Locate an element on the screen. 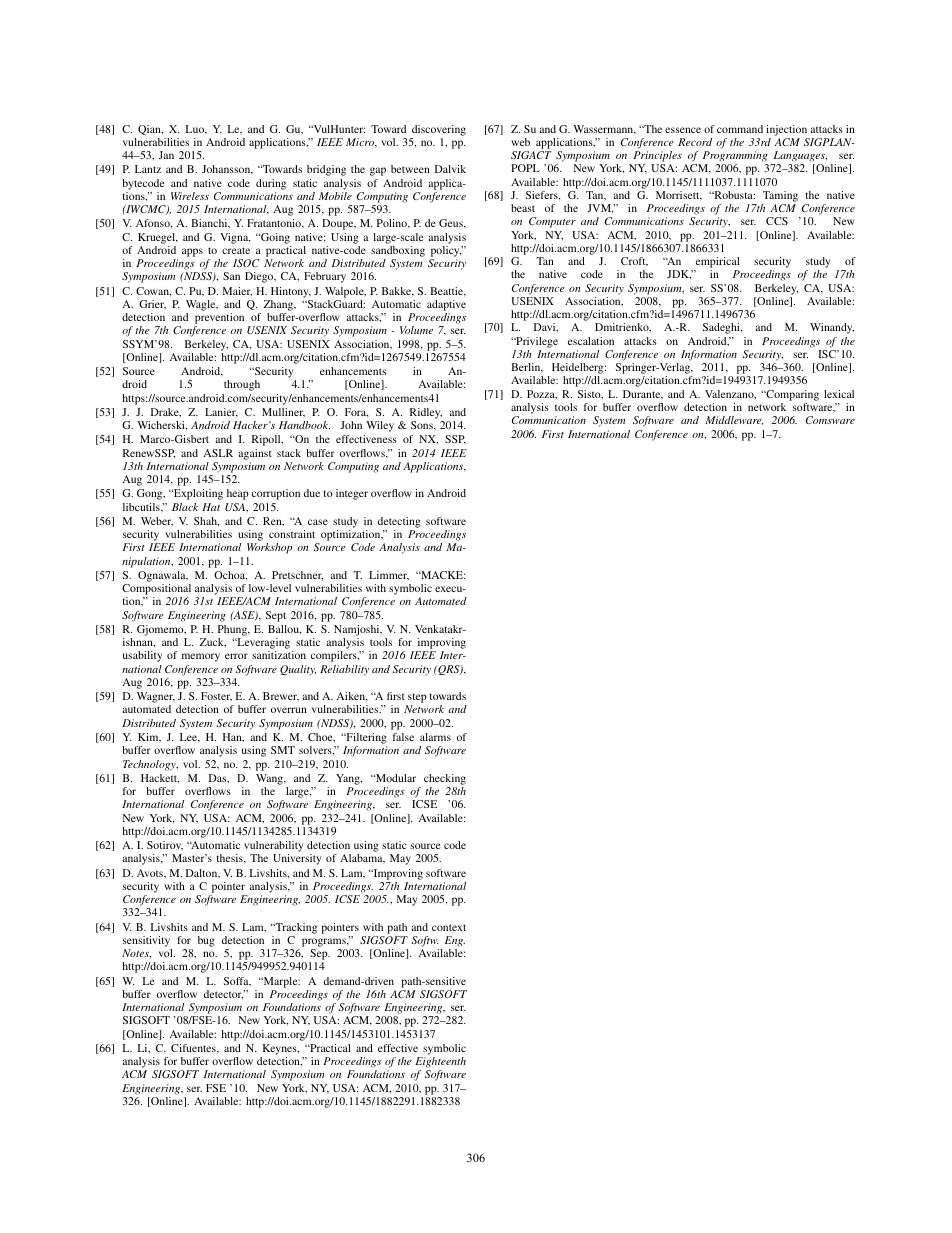  POPL is located at coordinates (525, 168).
